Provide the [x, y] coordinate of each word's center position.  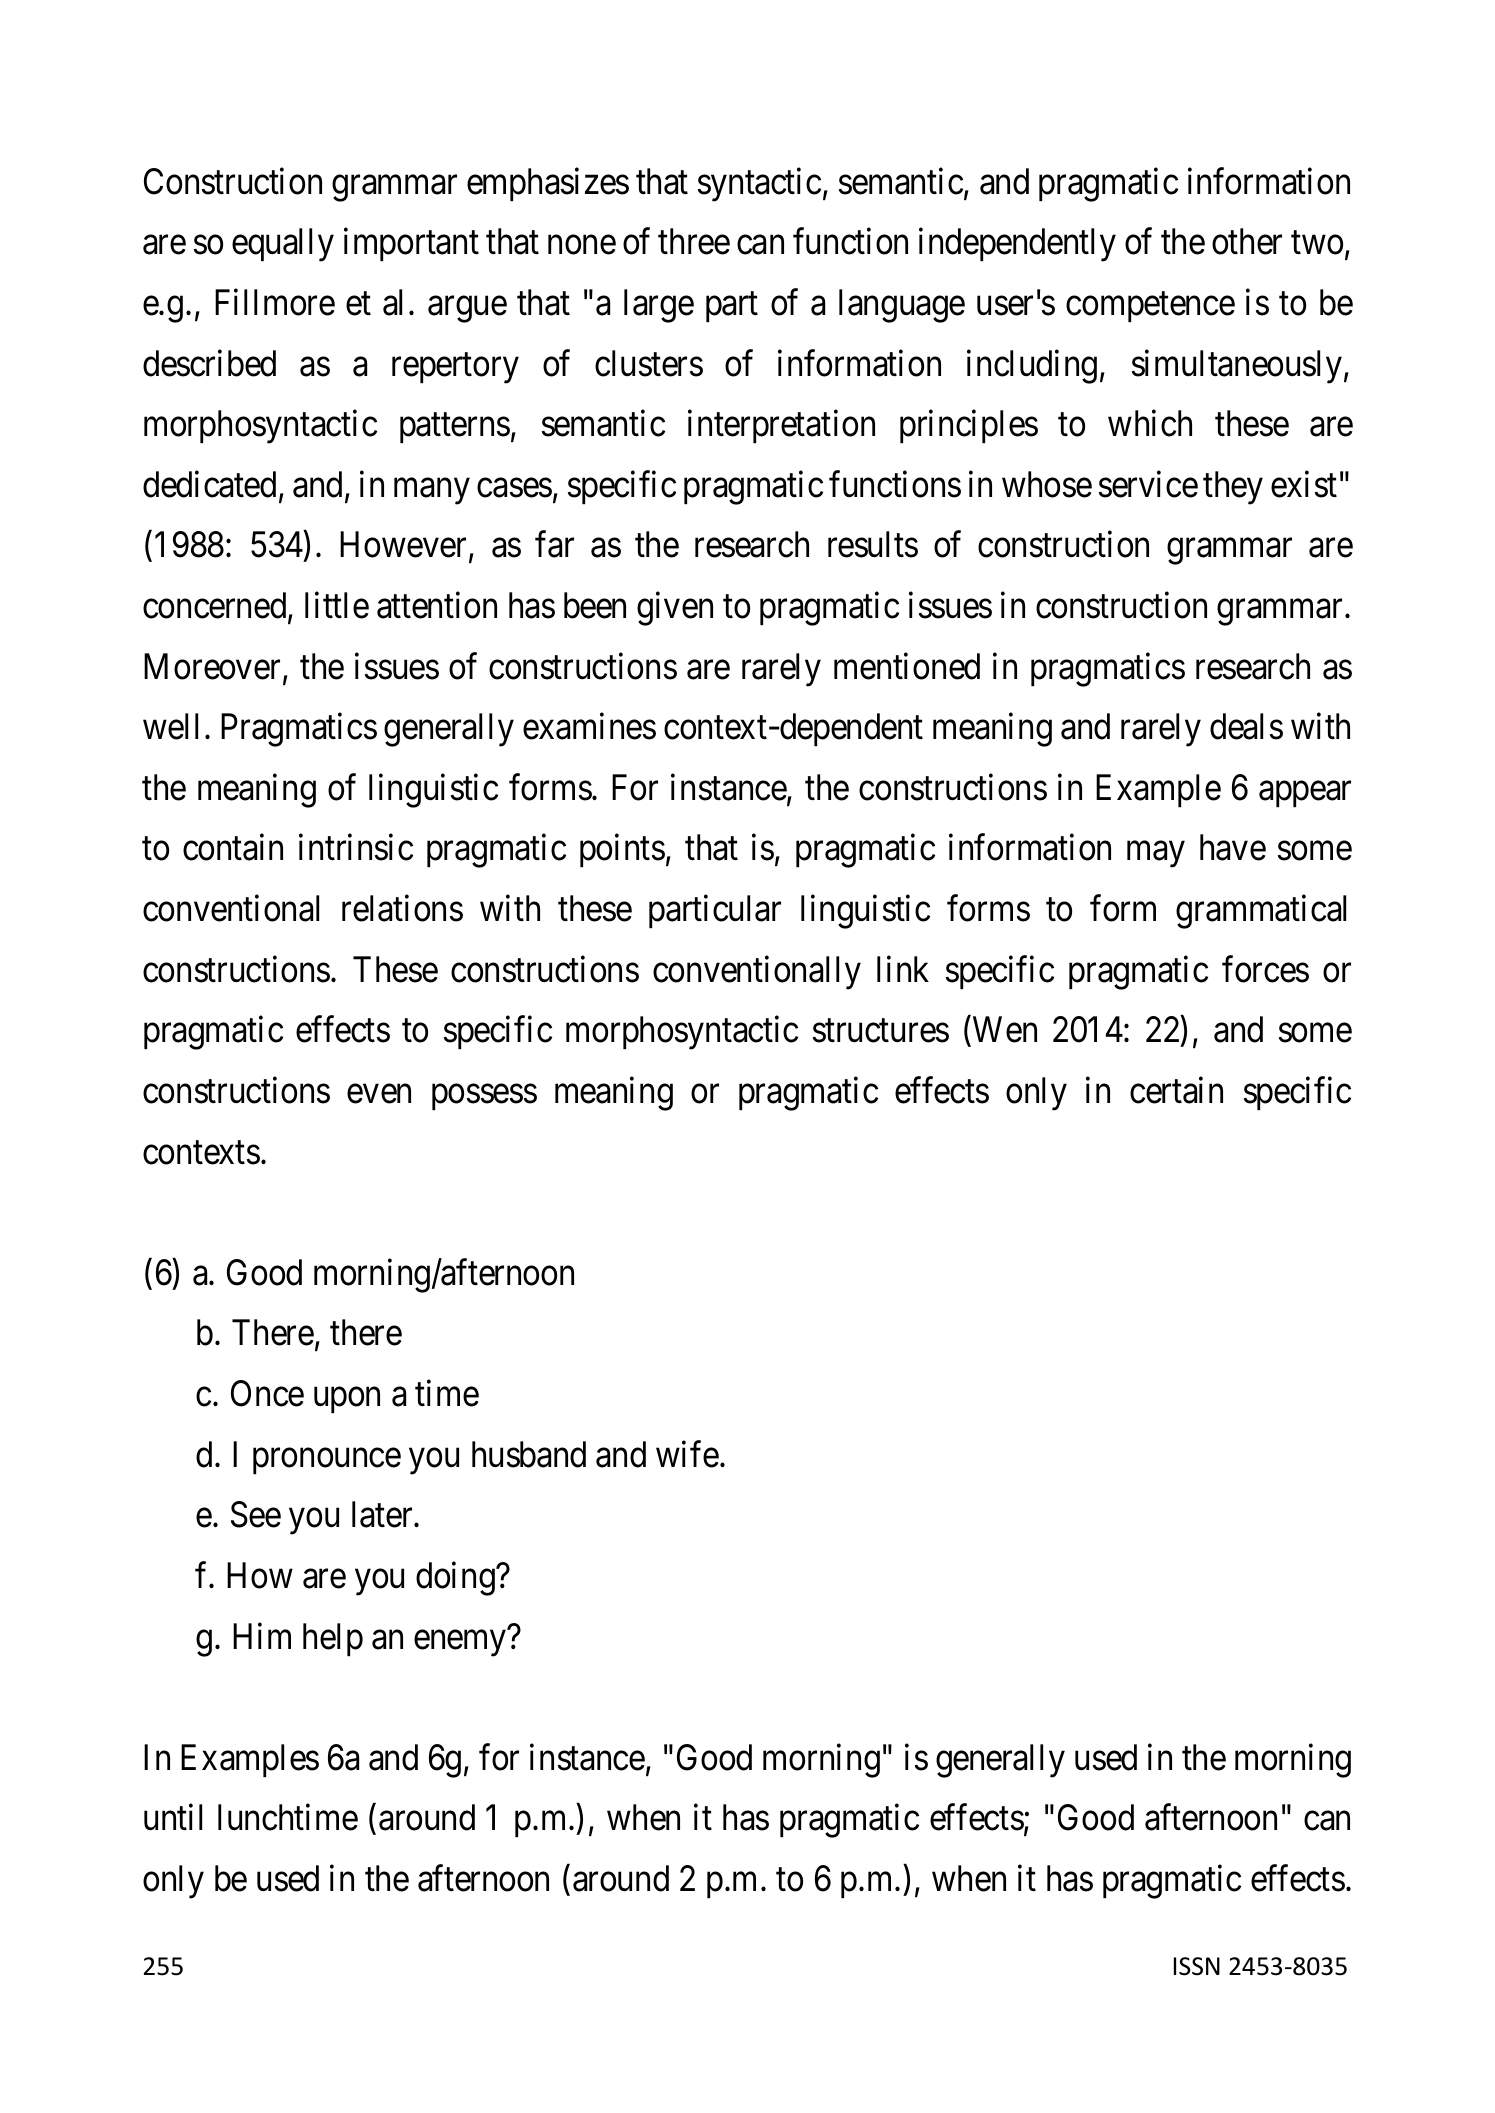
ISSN [1197, 1966]
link [903, 969]
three [694, 241]
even [379, 1094]
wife [687, 1454]
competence [1150, 307]
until [173, 1817]
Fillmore [275, 302]
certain [1176, 1090]
